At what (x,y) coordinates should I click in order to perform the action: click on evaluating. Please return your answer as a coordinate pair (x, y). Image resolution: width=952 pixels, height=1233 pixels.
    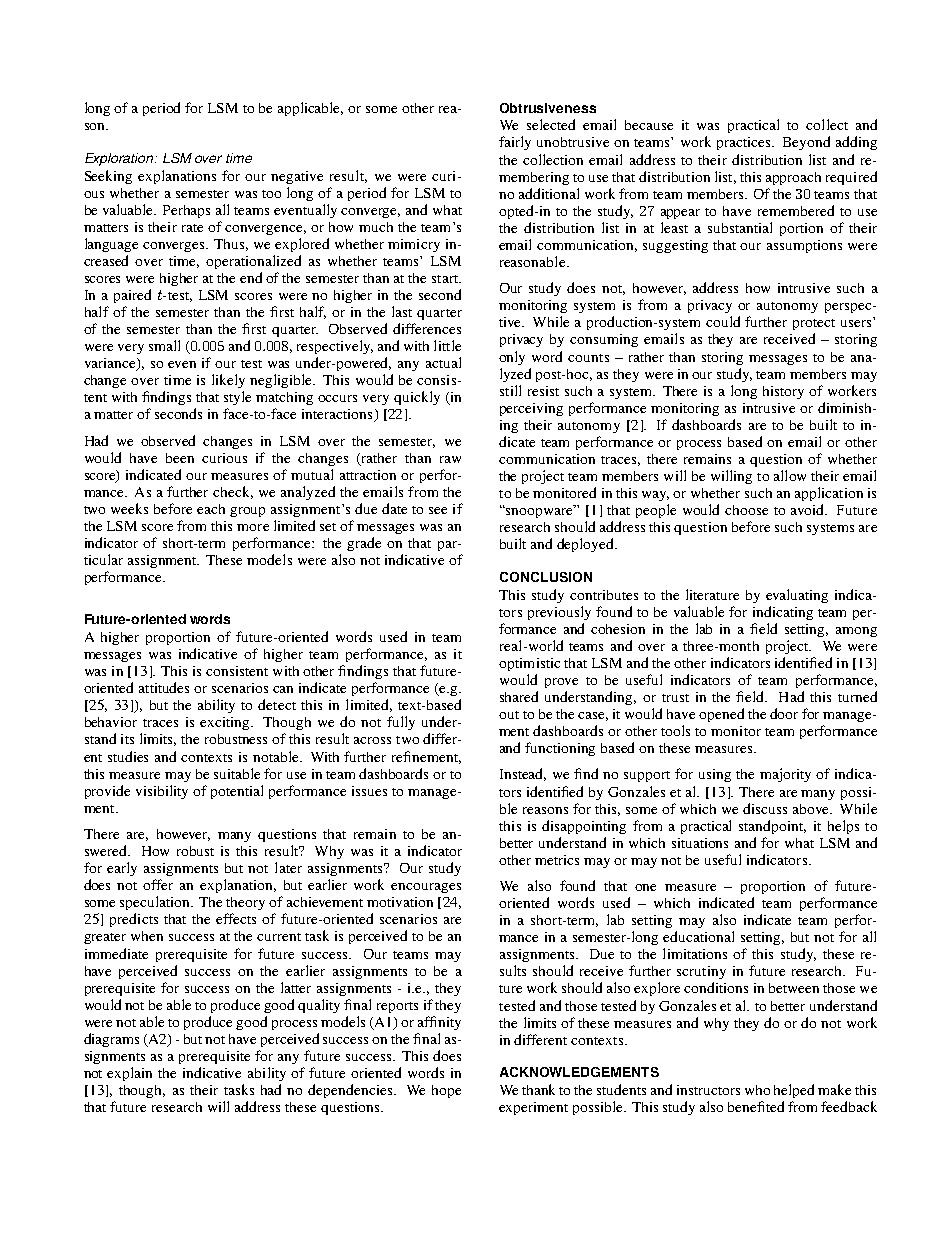
    Looking at the image, I should click on (797, 596).
